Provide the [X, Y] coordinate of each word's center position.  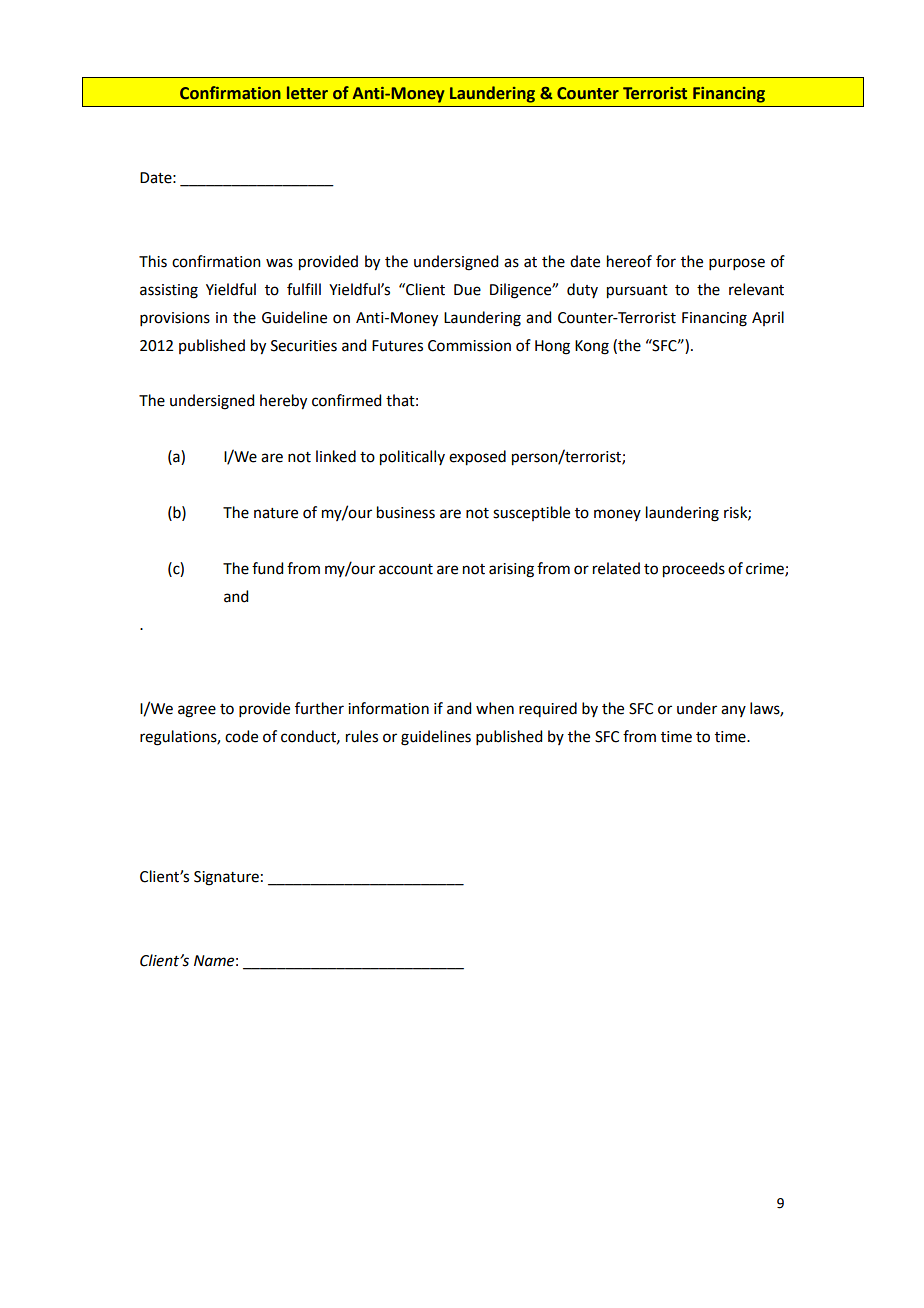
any [733, 711]
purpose [737, 264]
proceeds [694, 570]
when [495, 708]
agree [197, 711]
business [406, 512]
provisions [175, 319]
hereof [629, 261]
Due [467, 290]
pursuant [637, 292]
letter [307, 93]
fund [267, 568]
